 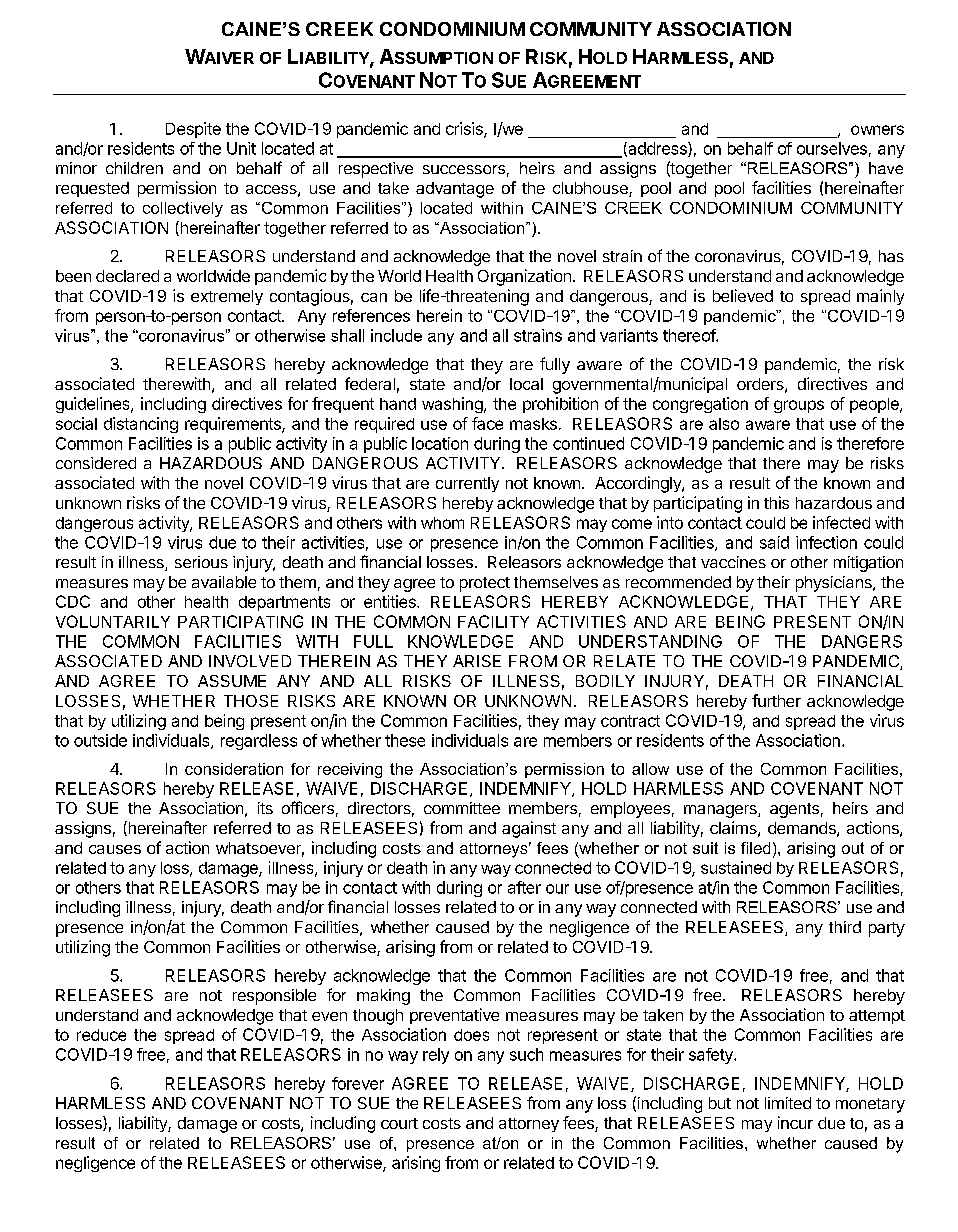 What do you see at coordinates (832, 148) in the document?
I see `ourselves` at bounding box center [832, 148].
